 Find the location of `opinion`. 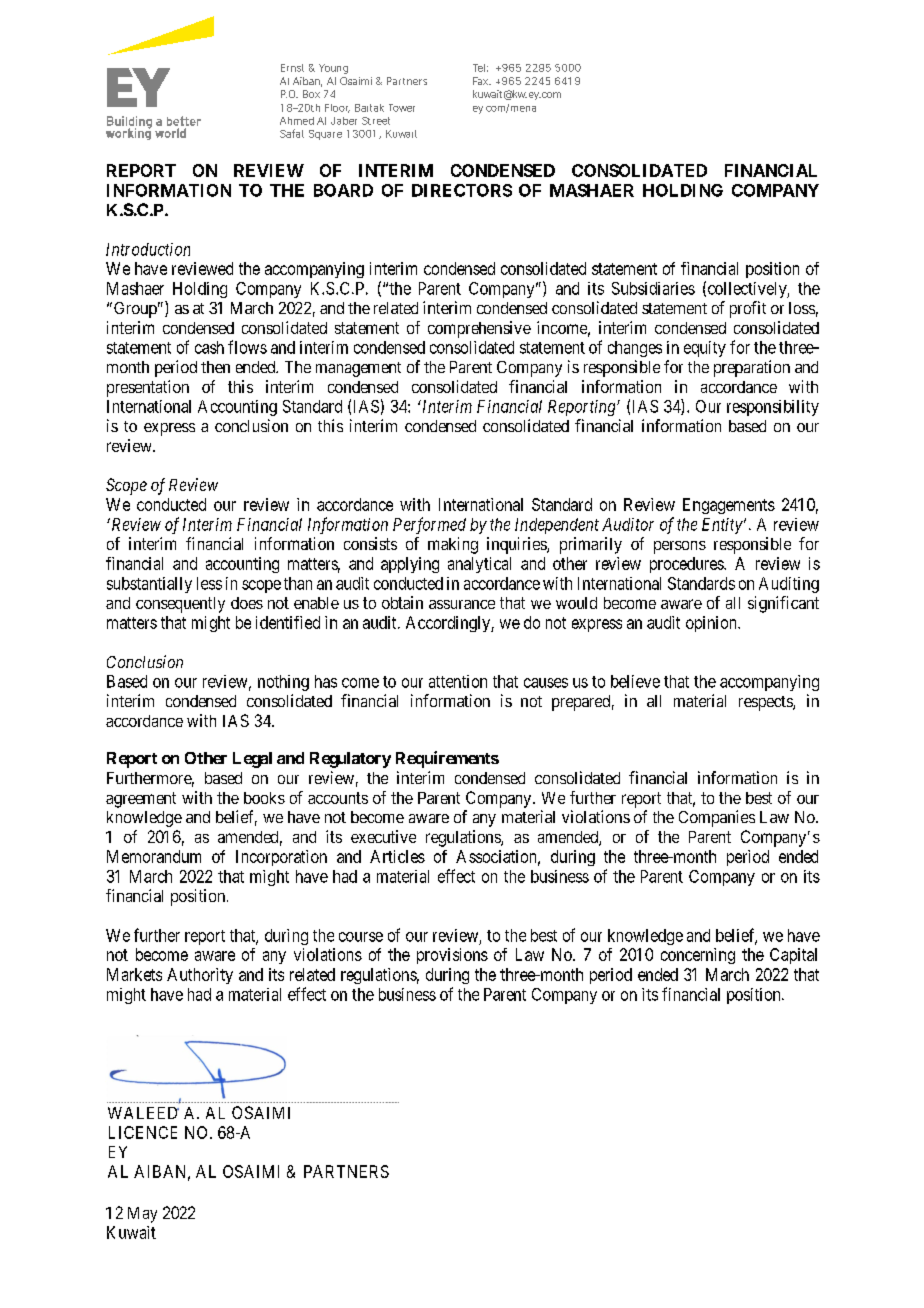

opinion is located at coordinates (712, 624).
